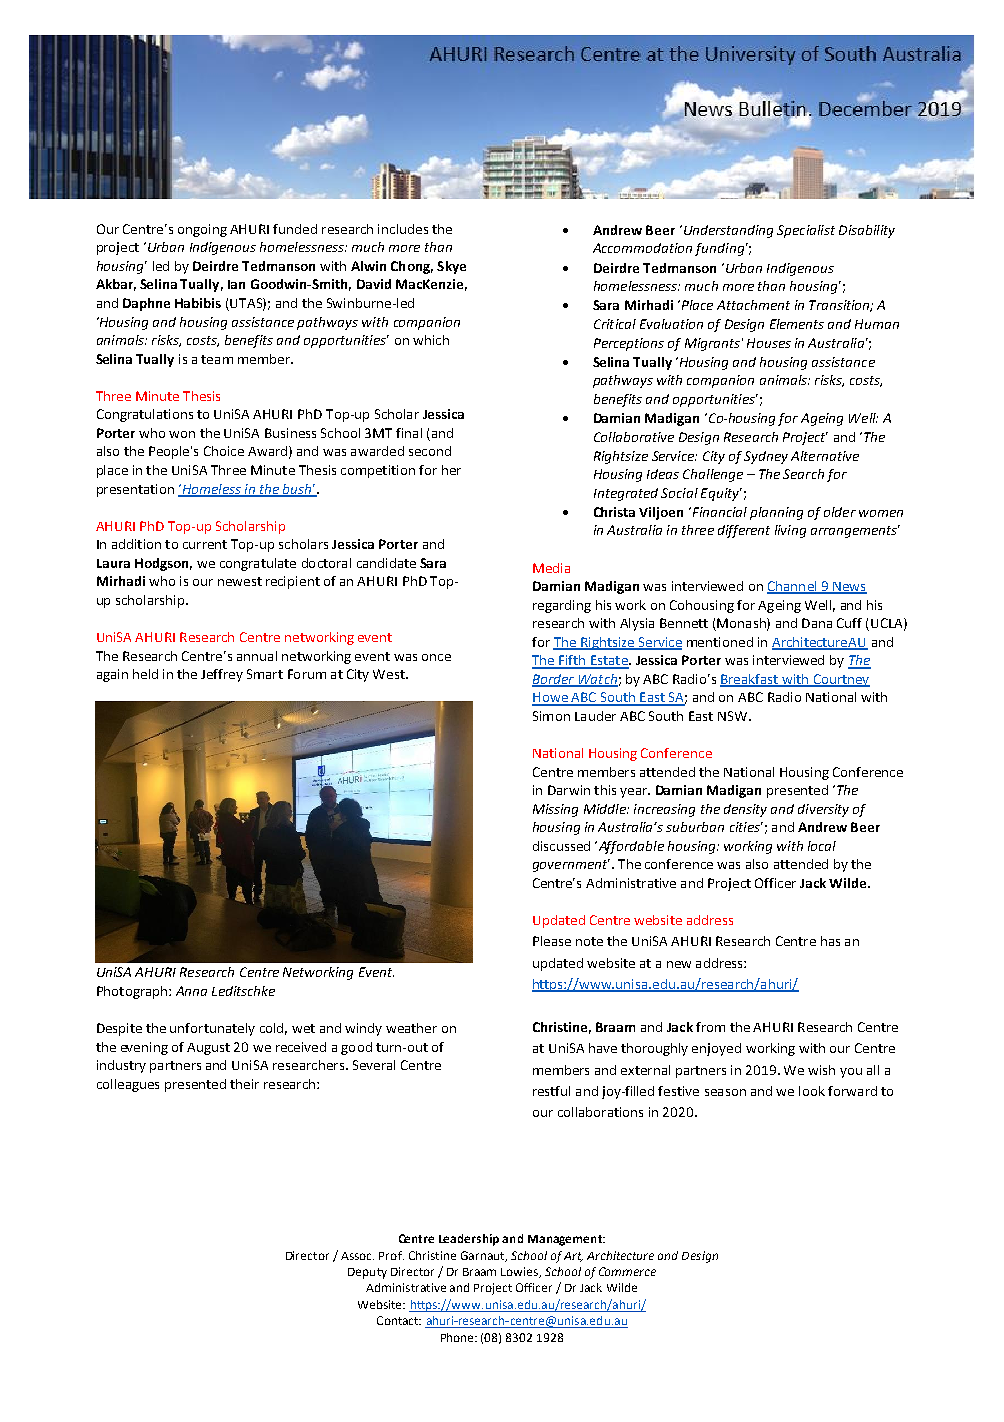  Describe the element at coordinates (806, 231) in the image. I see `Specialist` at that location.
